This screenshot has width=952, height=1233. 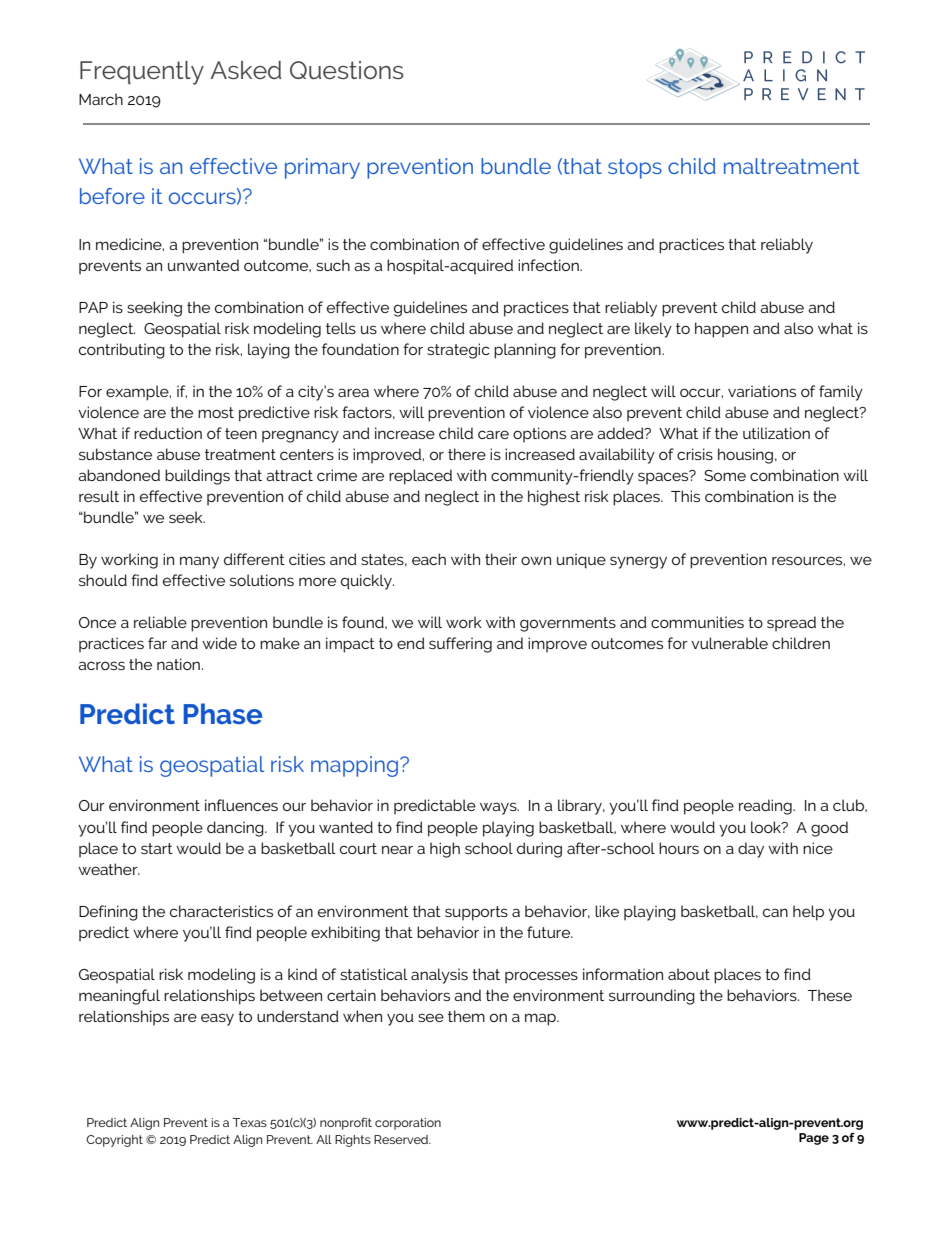 What do you see at coordinates (460, 645) in the screenshot?
I see `suffering` at bounding box center [460, 645].
